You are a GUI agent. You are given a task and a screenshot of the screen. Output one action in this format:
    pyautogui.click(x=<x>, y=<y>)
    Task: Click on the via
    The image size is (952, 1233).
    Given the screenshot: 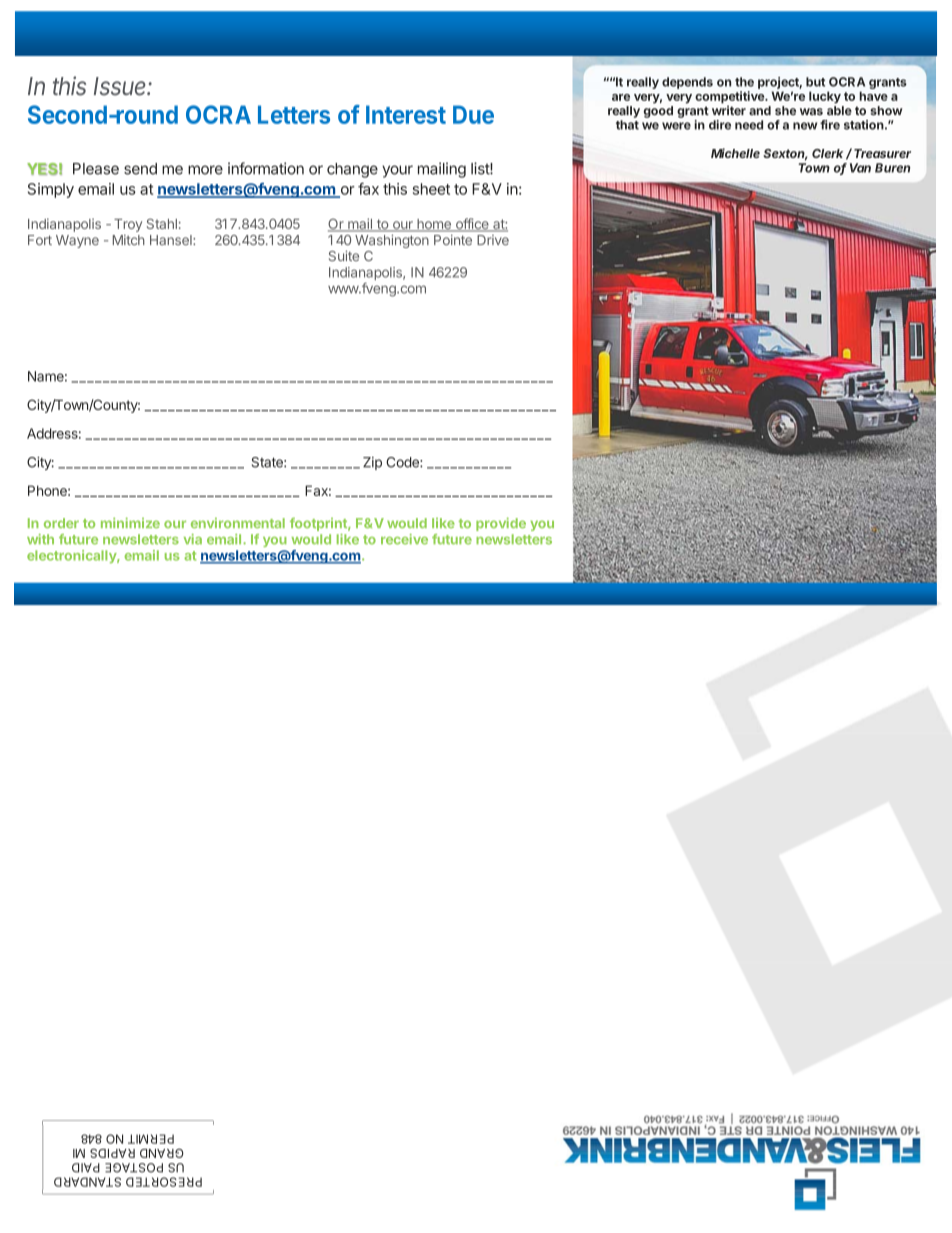 What is the action you would take?
    pyautogui.click(x=193, y=539)
